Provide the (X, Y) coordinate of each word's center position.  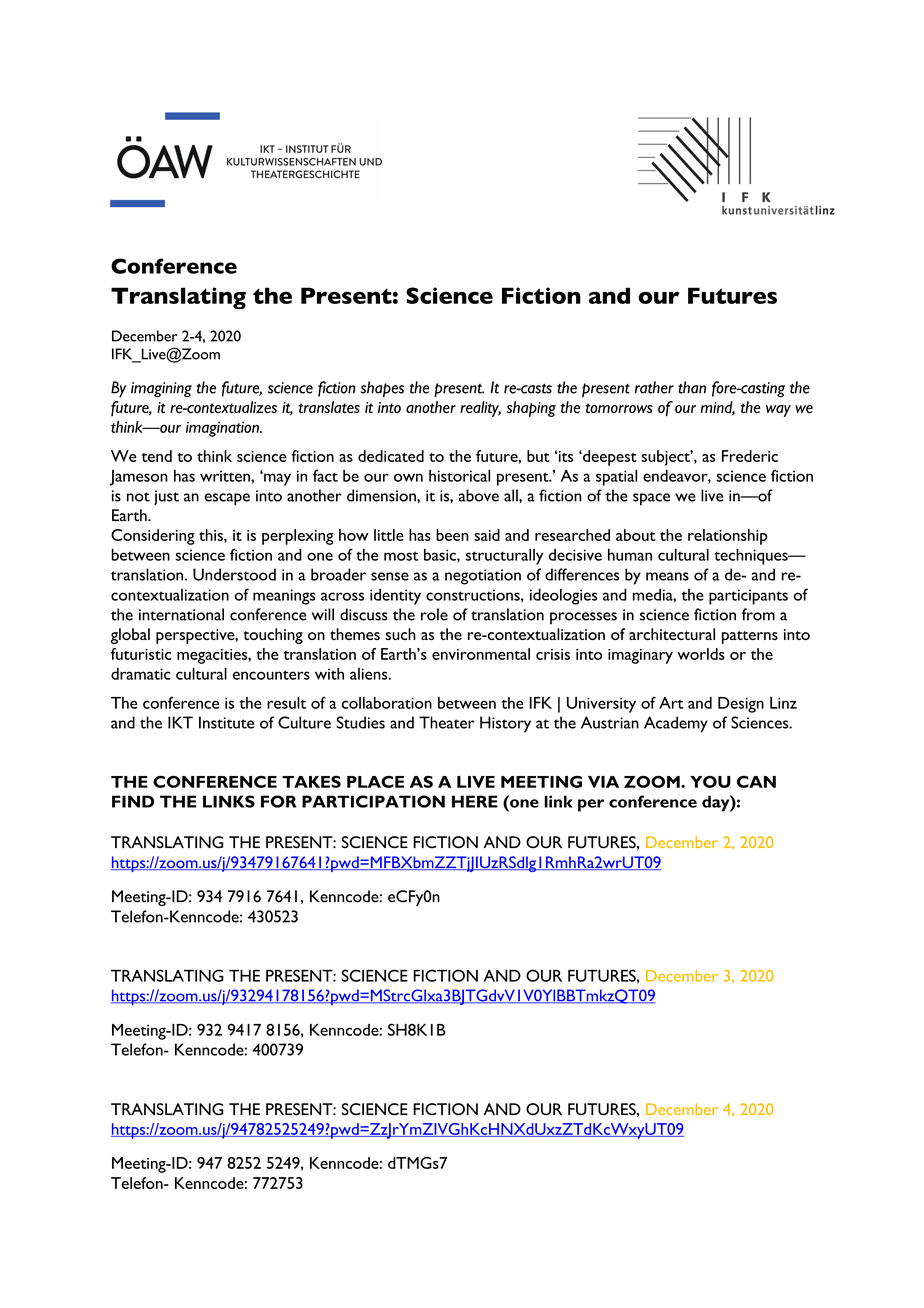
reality (480, 409)
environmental (481, 654)
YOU (710, 782)
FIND (133, 801)
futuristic (141, 654)
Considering (153, 537)
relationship (728, 537)
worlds (701, 654)
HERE (475, 801)
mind (718, 408)
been (452, 535)
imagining (161, 389)
